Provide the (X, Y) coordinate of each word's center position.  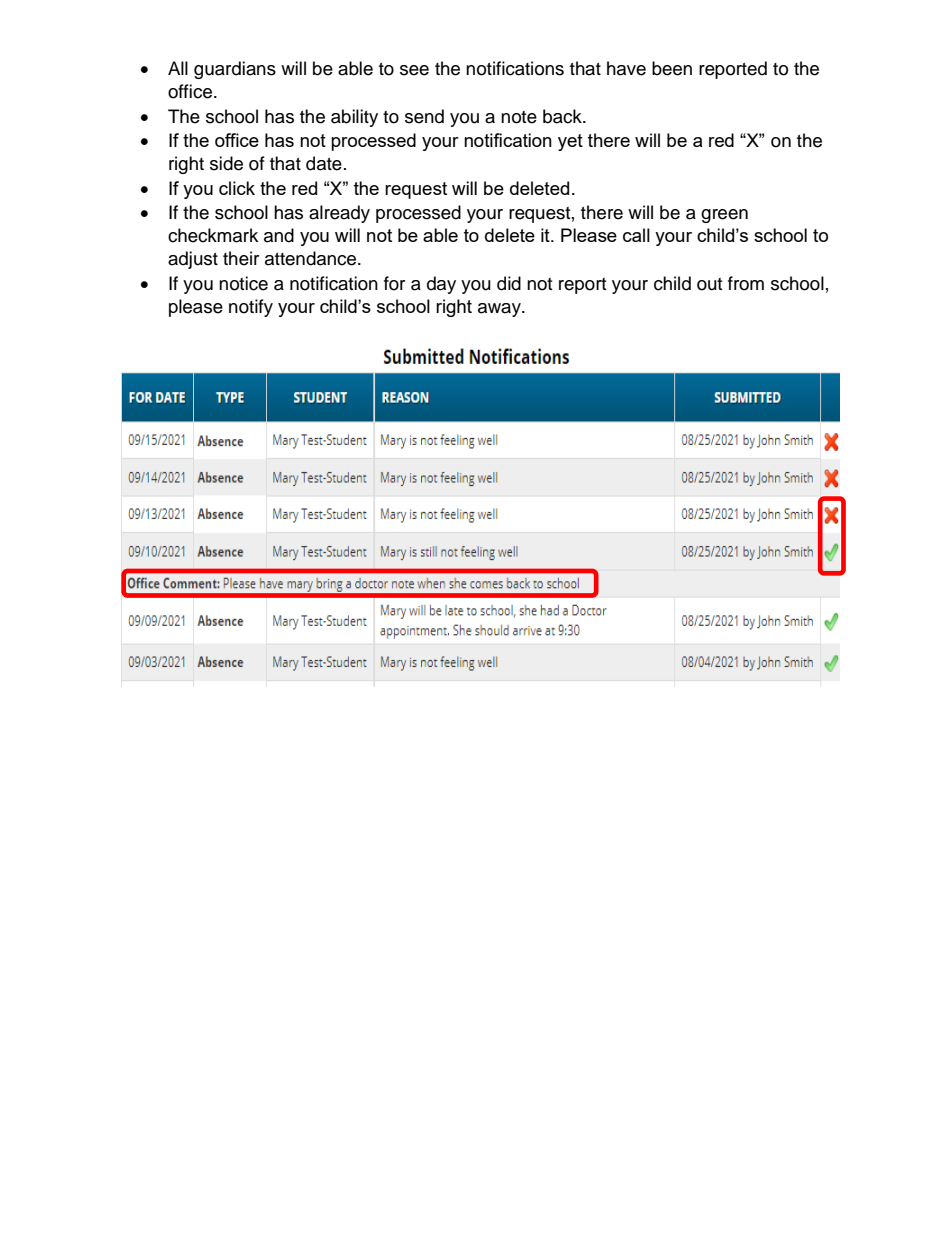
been (672, 68)
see (414, 70)
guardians (235, 70)
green (724, 216)
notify (251, 308)
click (237, 188)
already (339, 214)
